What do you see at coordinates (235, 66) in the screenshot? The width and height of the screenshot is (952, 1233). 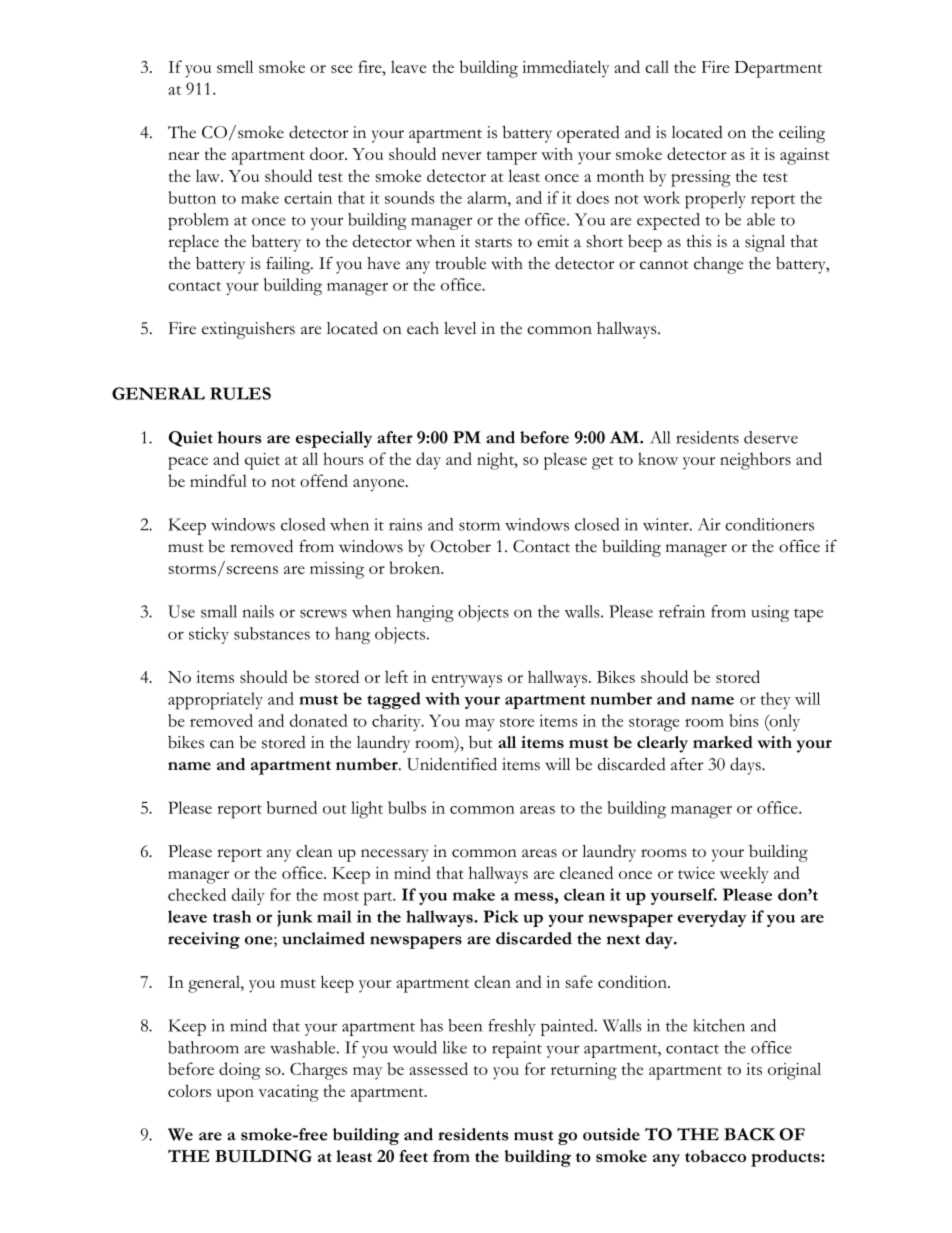 I see `smell` at bounding box center [235, 66].
